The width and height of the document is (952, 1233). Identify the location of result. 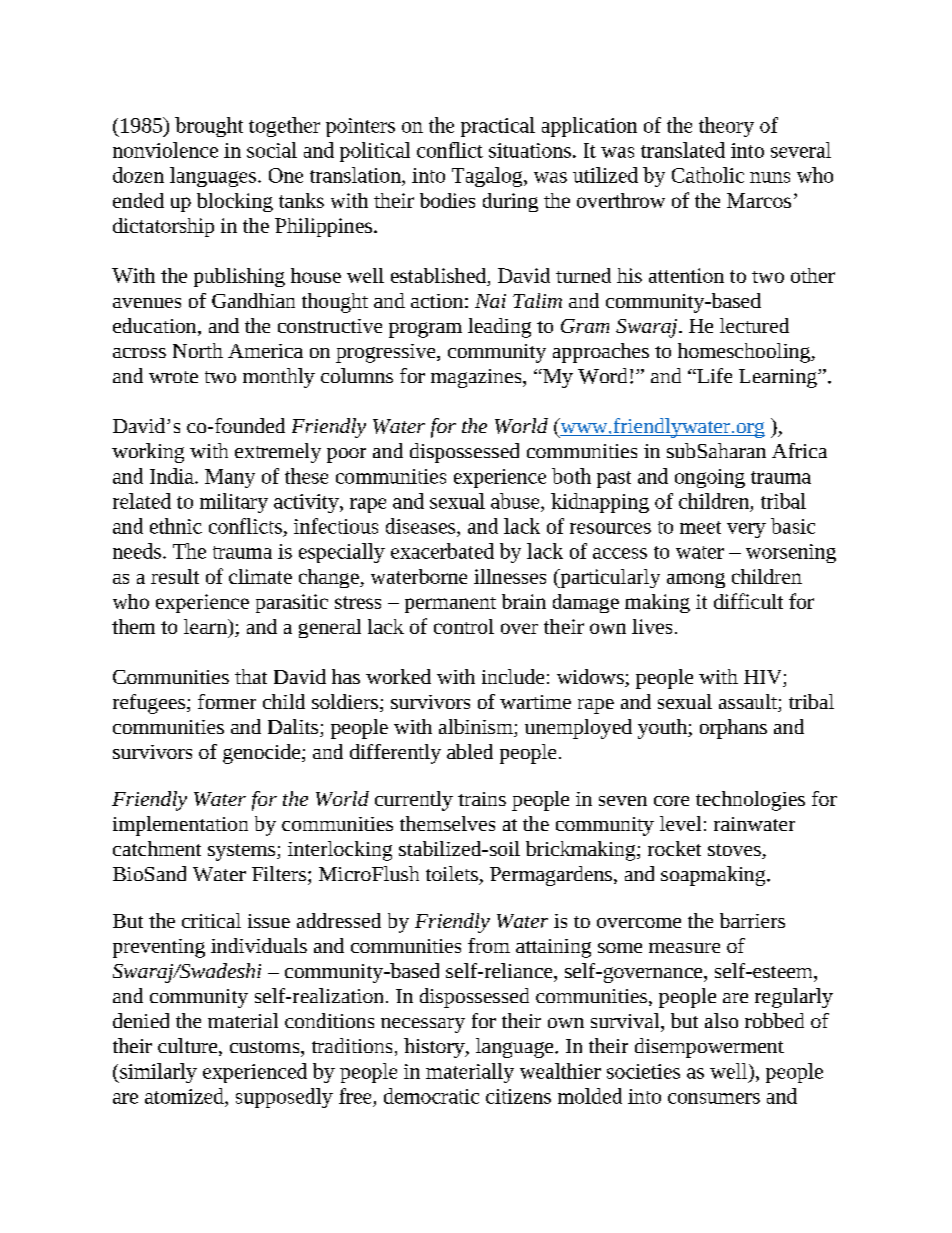
(175, 576).
